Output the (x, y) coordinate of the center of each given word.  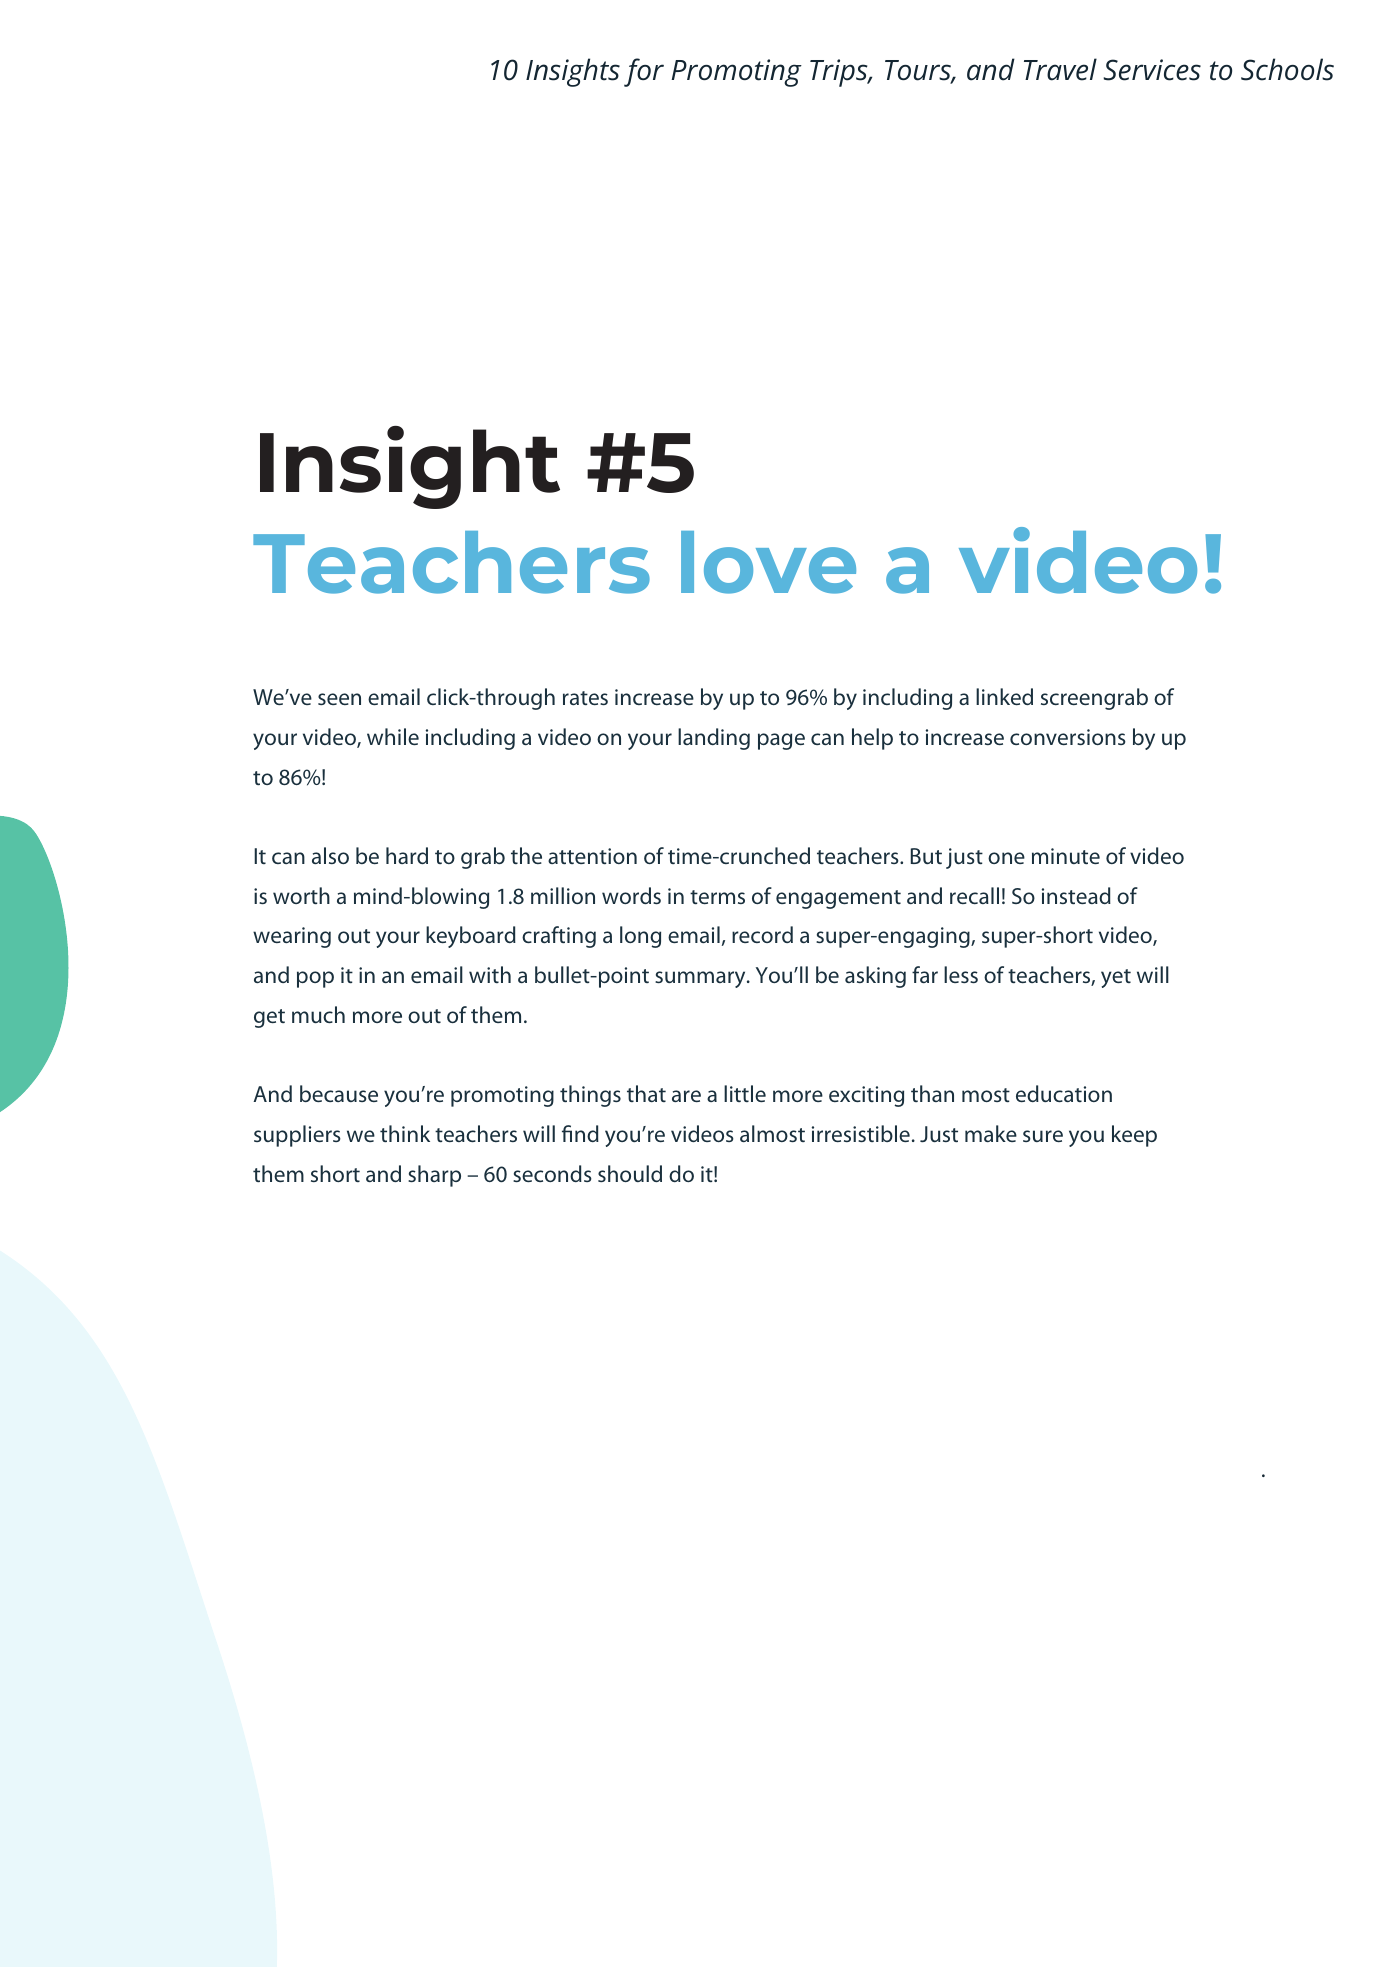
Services (1152, 70)
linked (1004, 696)
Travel (1060, 69)
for (644, 72)
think (405, 1133)
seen (339, 699)
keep (1134, 1136)
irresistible (861, 1133)
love (768, 562)
